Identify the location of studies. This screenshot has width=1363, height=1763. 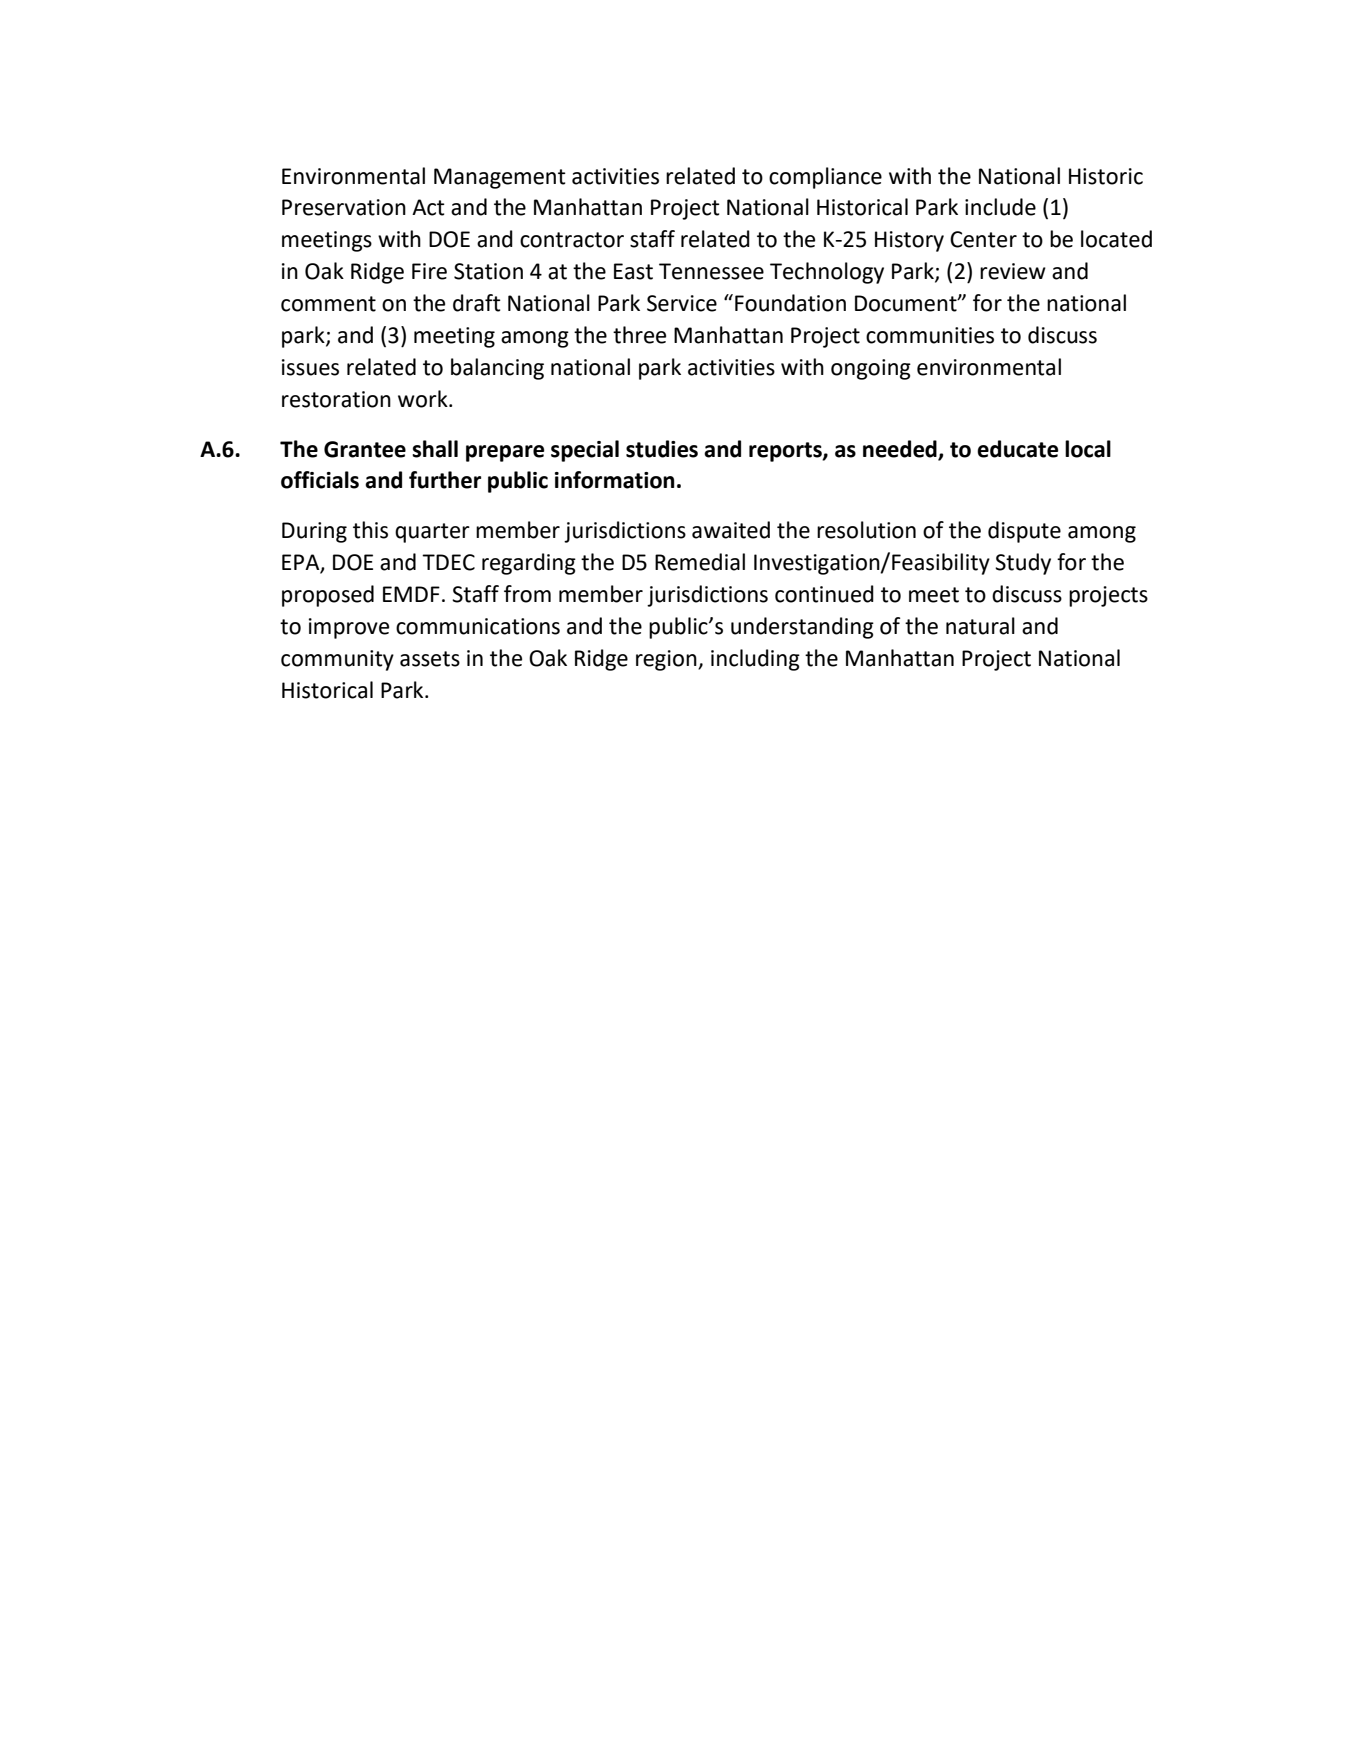
(662, 449).
